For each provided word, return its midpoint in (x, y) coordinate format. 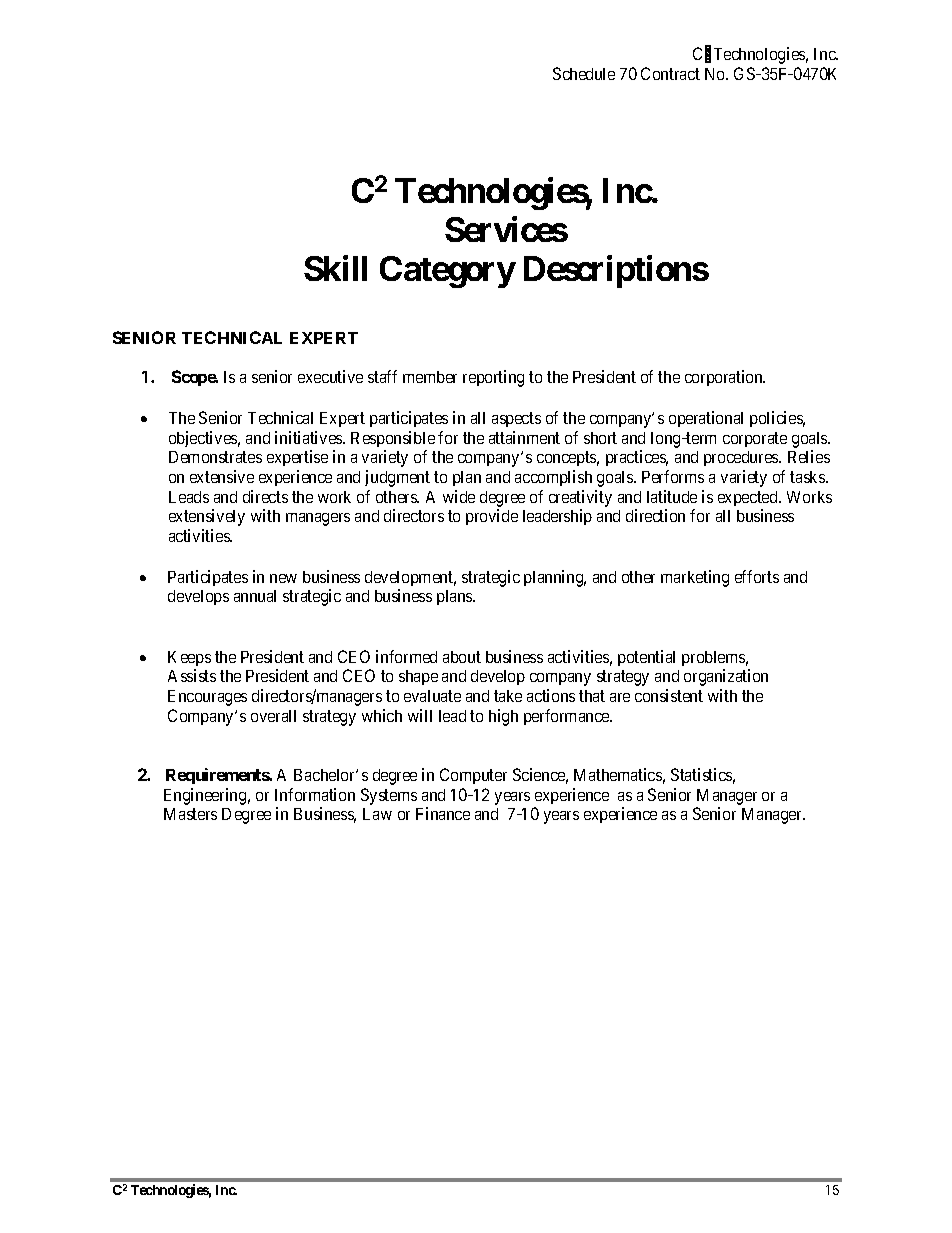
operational (706, 419)
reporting (493, 378)
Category (447, 272)
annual (255, 596)
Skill (335, 268)
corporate (755, 439)
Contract (670, 73)
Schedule (584, 73)
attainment (524, 437)
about (462, 657)
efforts (757, 576)
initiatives (309, 437)
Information (315, 794)
